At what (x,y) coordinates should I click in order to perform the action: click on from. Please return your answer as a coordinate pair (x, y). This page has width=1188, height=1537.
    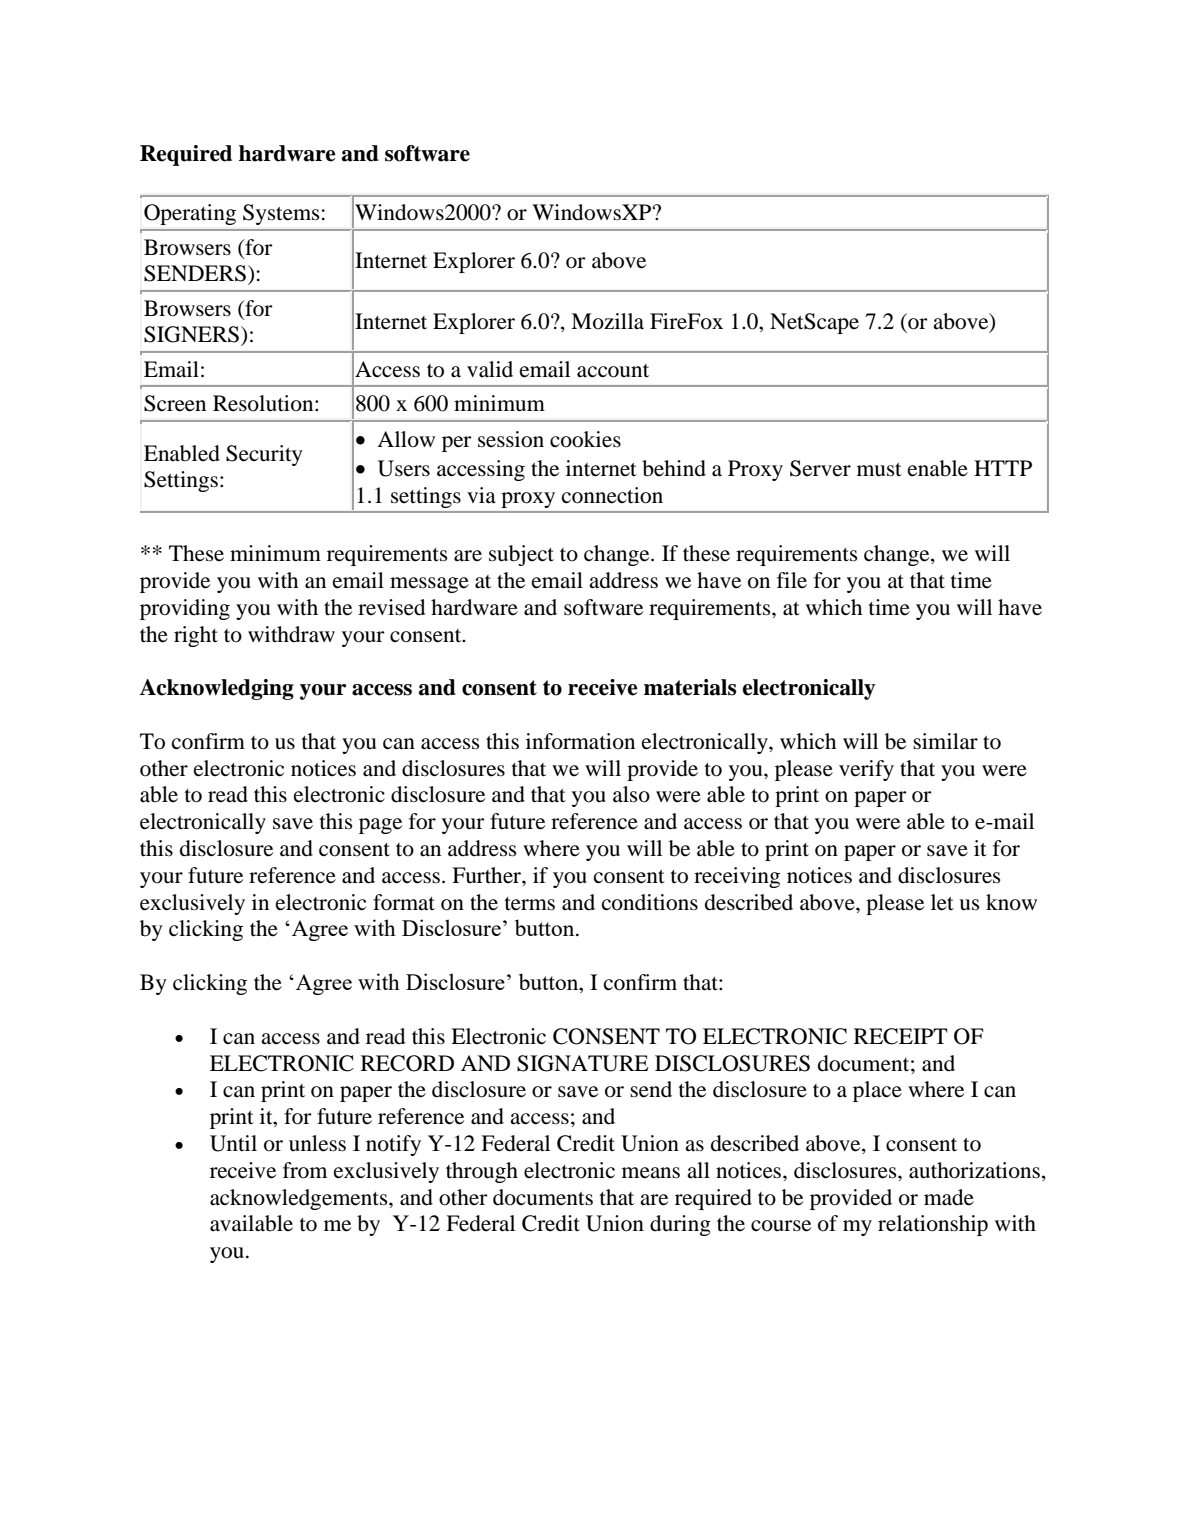
    Looking at the image, I should click on (305, 1170).
